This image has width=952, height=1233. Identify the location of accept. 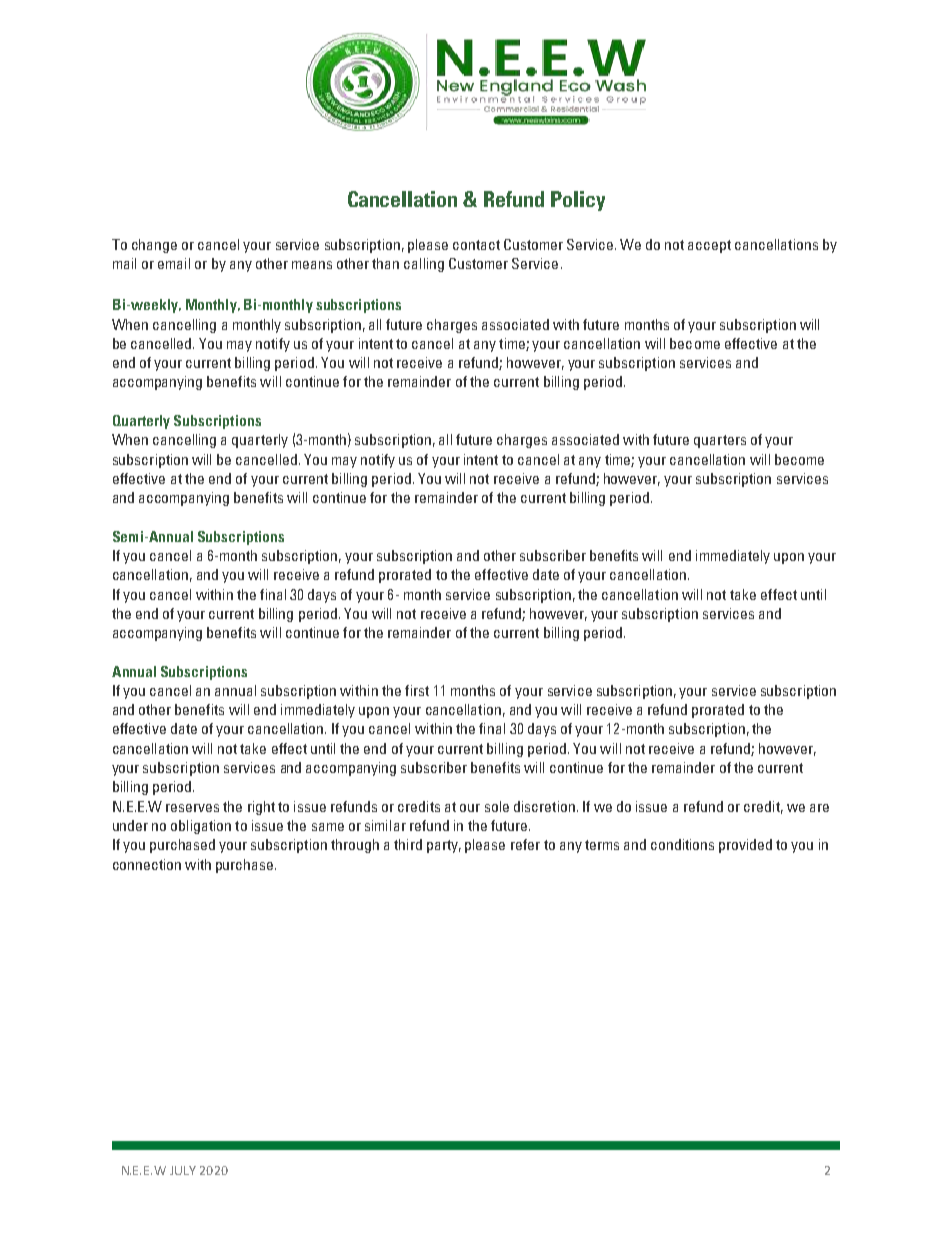
(709, 246).
